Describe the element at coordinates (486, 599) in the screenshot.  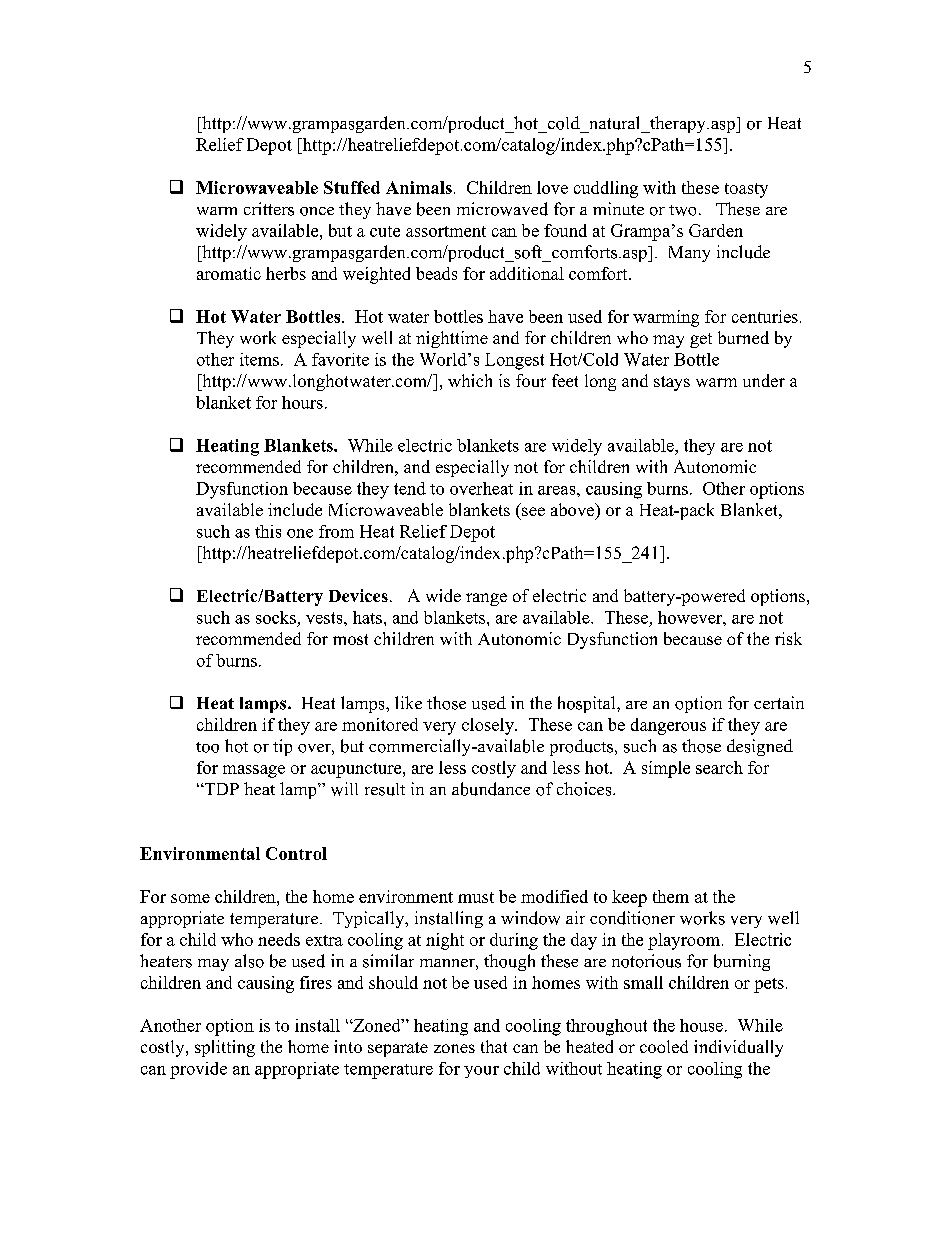
I see `range` at that location.
